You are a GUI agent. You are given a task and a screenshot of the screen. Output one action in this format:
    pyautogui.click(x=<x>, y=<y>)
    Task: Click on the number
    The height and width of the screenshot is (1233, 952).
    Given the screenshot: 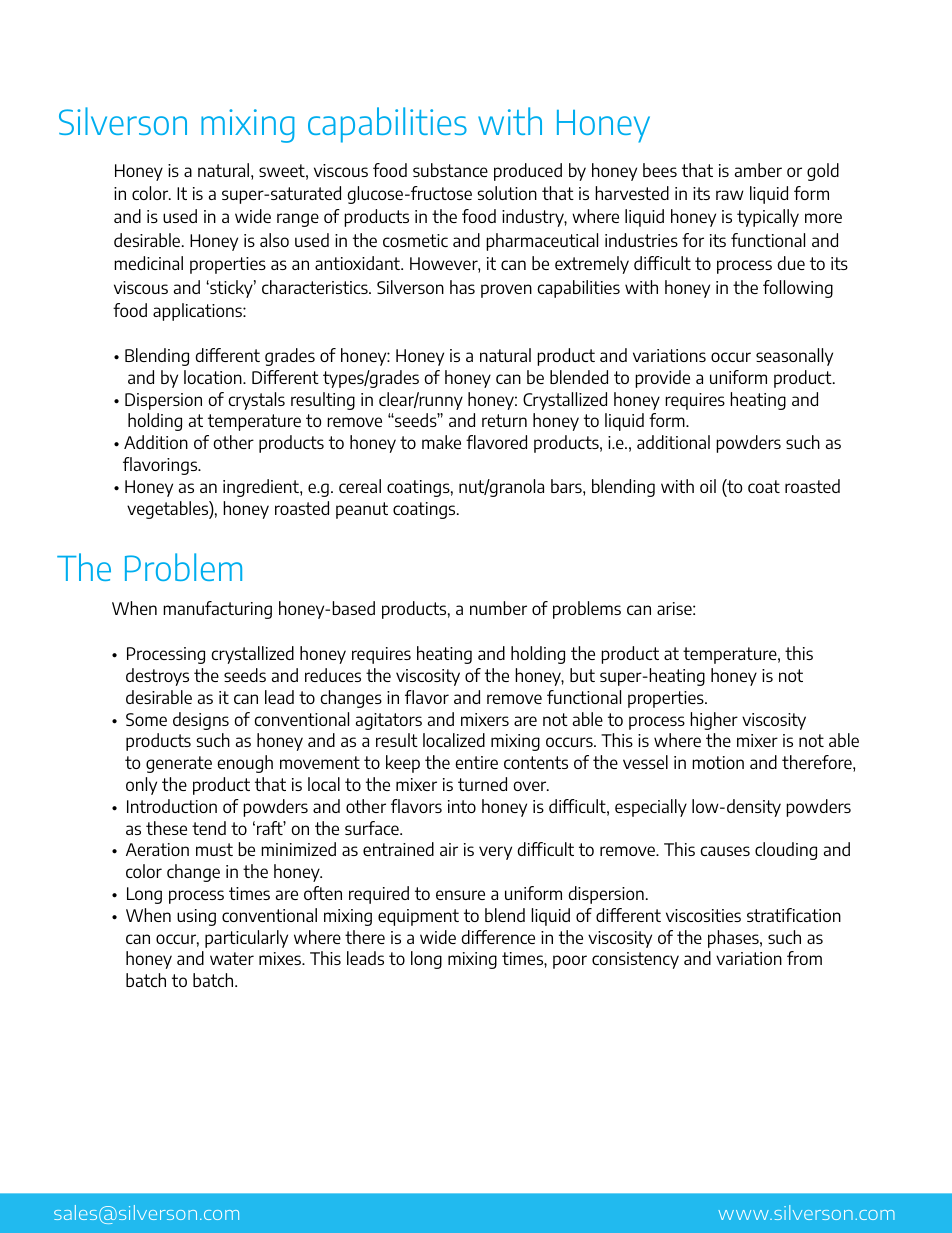 What is the action you would take?
    pyautogui.click(x=498, y=608)
